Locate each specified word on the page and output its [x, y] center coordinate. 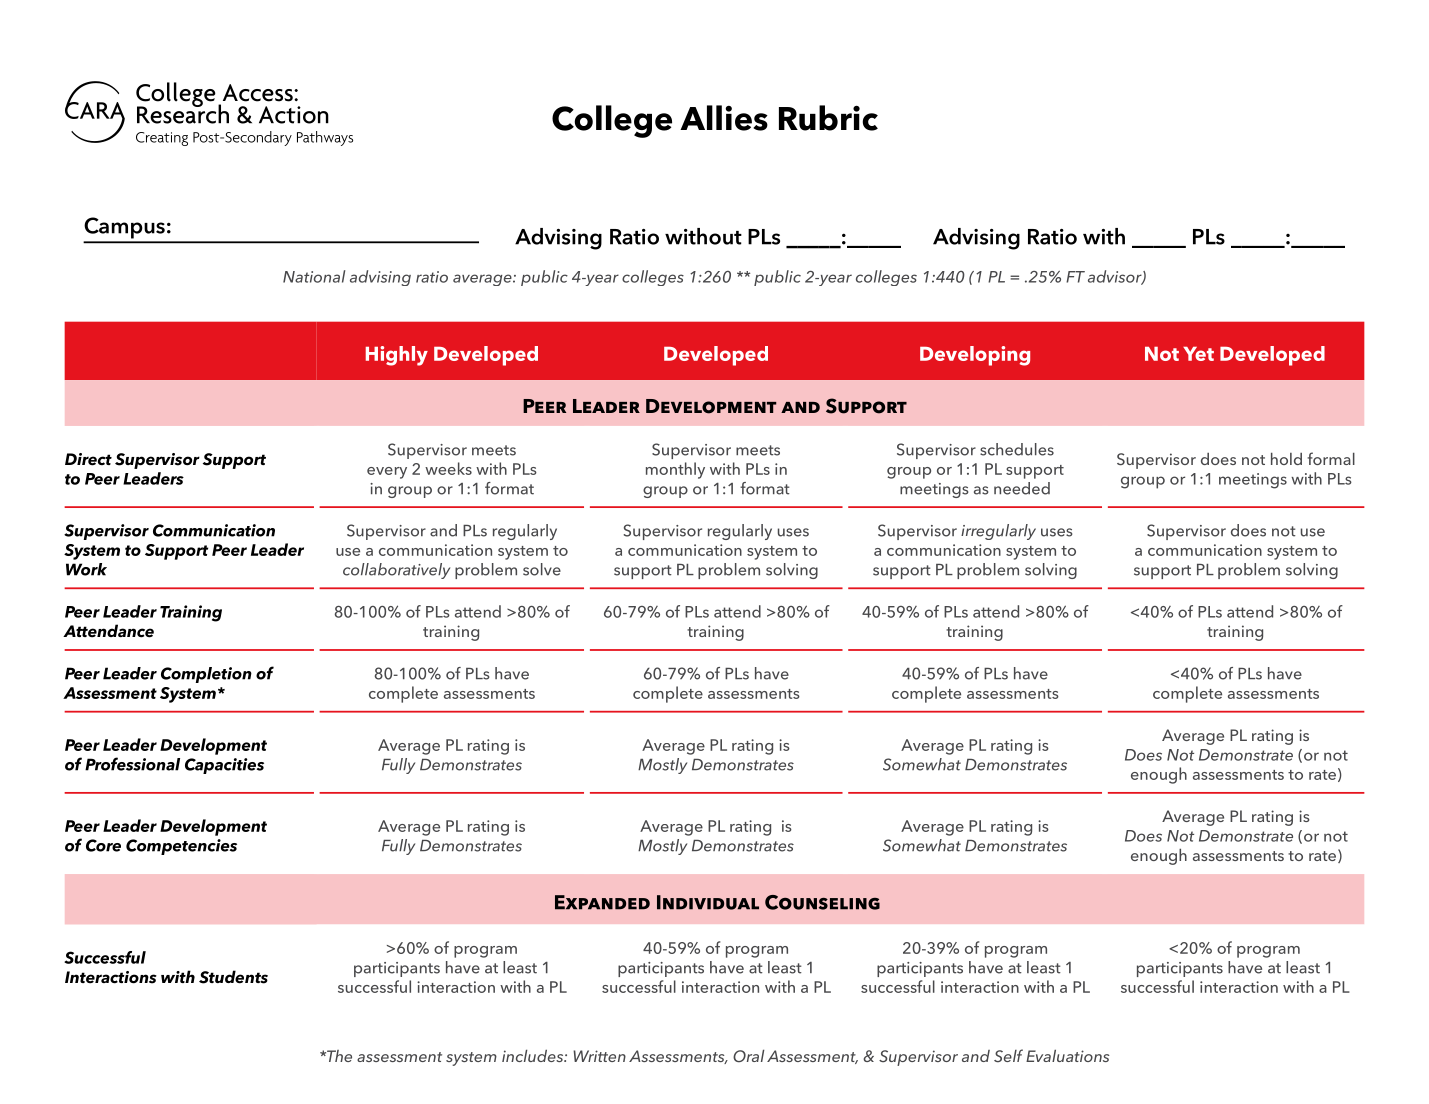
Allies [724, 118]
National [314, 276]
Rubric [828, 118]
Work [86, 569]
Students [233, 977]
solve [542, 569]
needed [1022, 488]
